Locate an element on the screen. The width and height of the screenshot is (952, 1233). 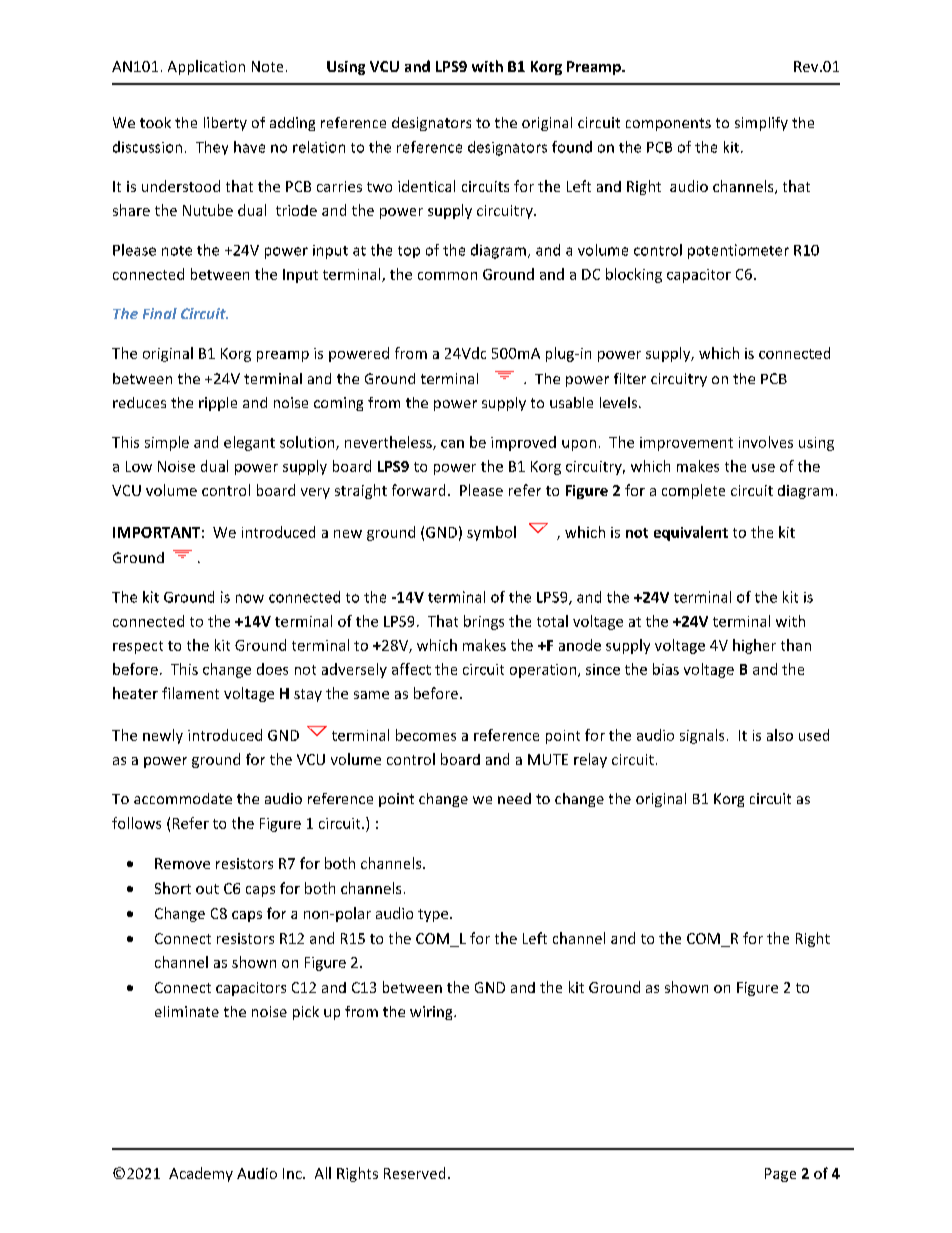
simplify is located at coordinates (761, 124).
